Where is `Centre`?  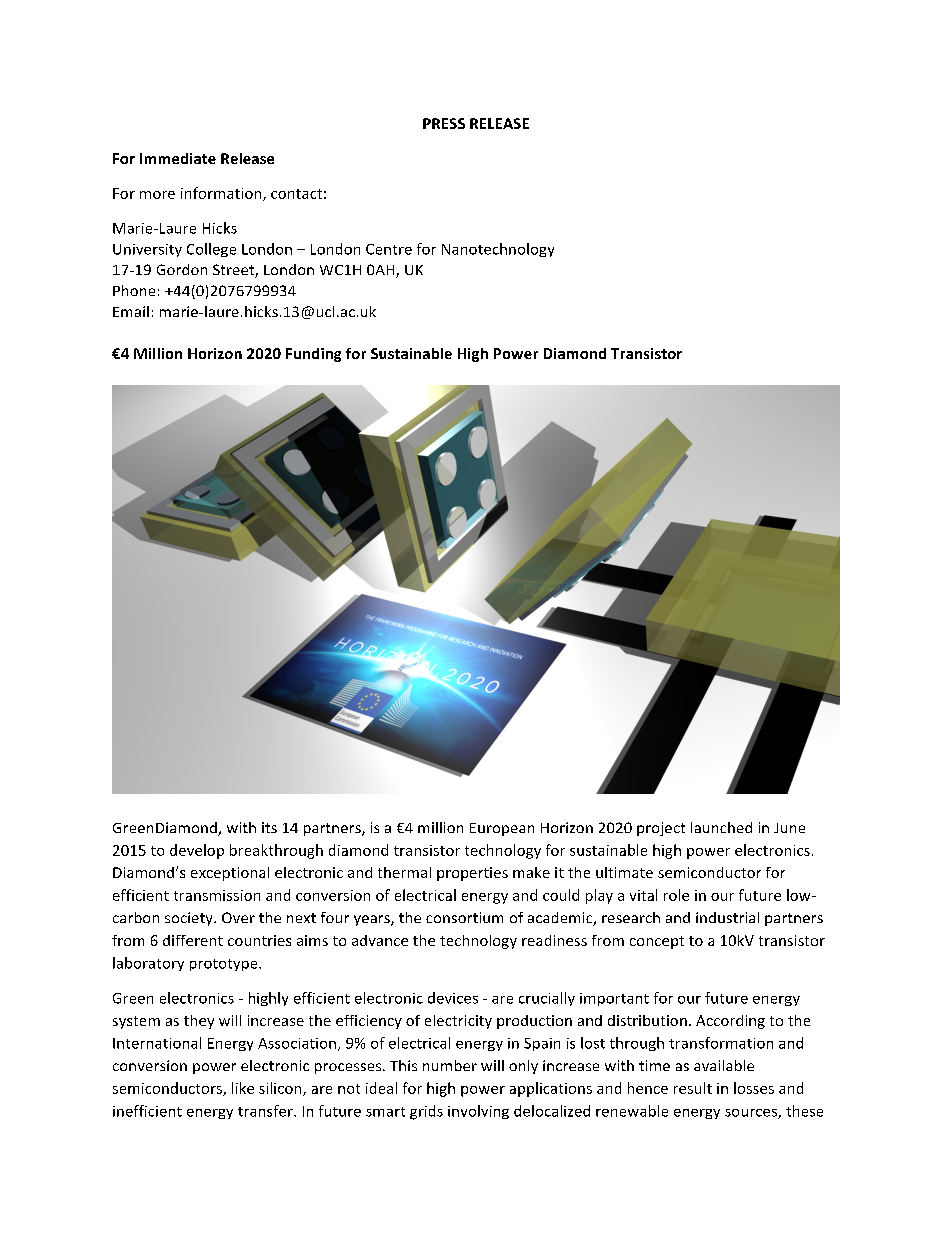
Centre is located at coordinates (389, 249).
